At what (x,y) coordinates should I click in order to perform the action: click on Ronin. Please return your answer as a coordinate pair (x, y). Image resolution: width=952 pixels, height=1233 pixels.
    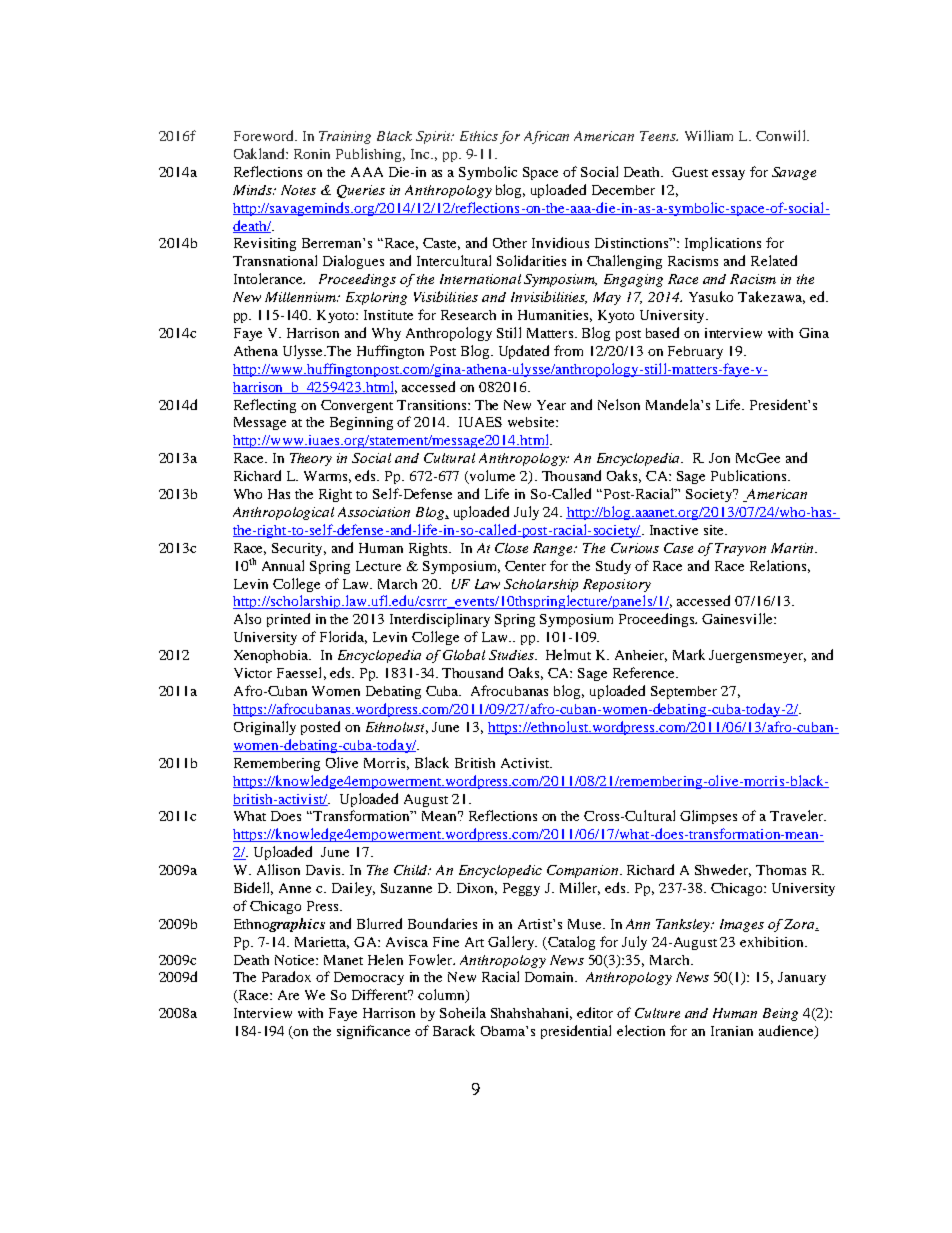
    Looking at the image, I should click on (312, 154).
